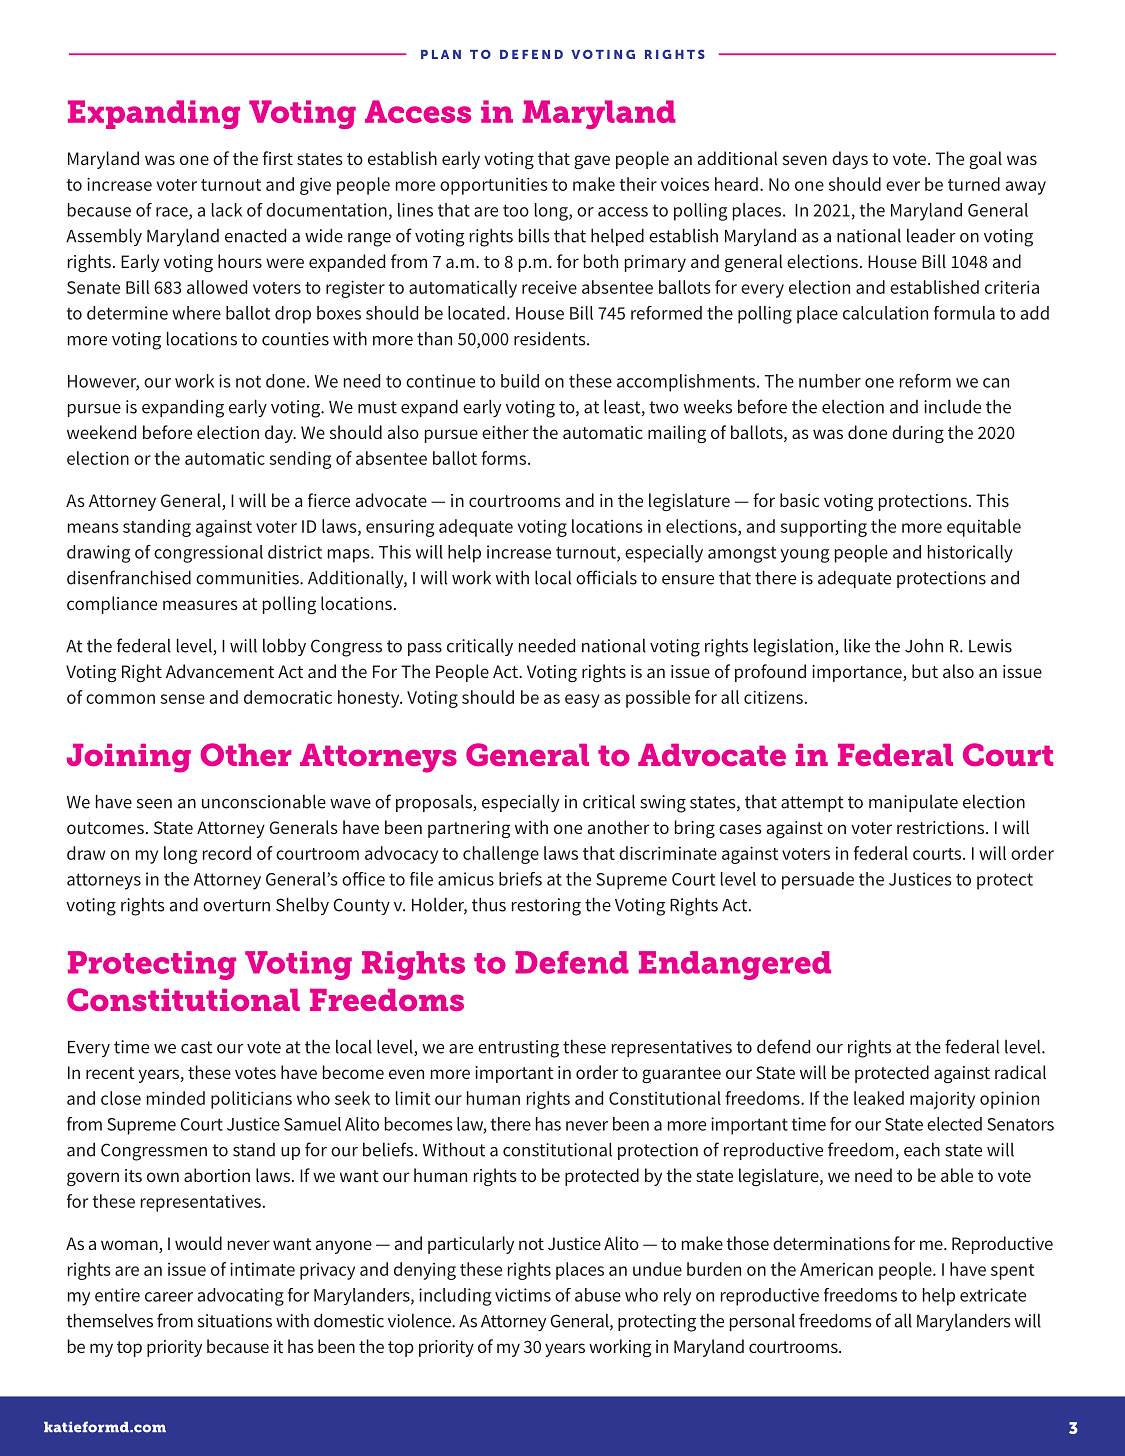 Image resolution: width=1125 pixels, height=1456 pixels. Describe the element at coordinates (850, 160) in the image. I see `days` at that location.
